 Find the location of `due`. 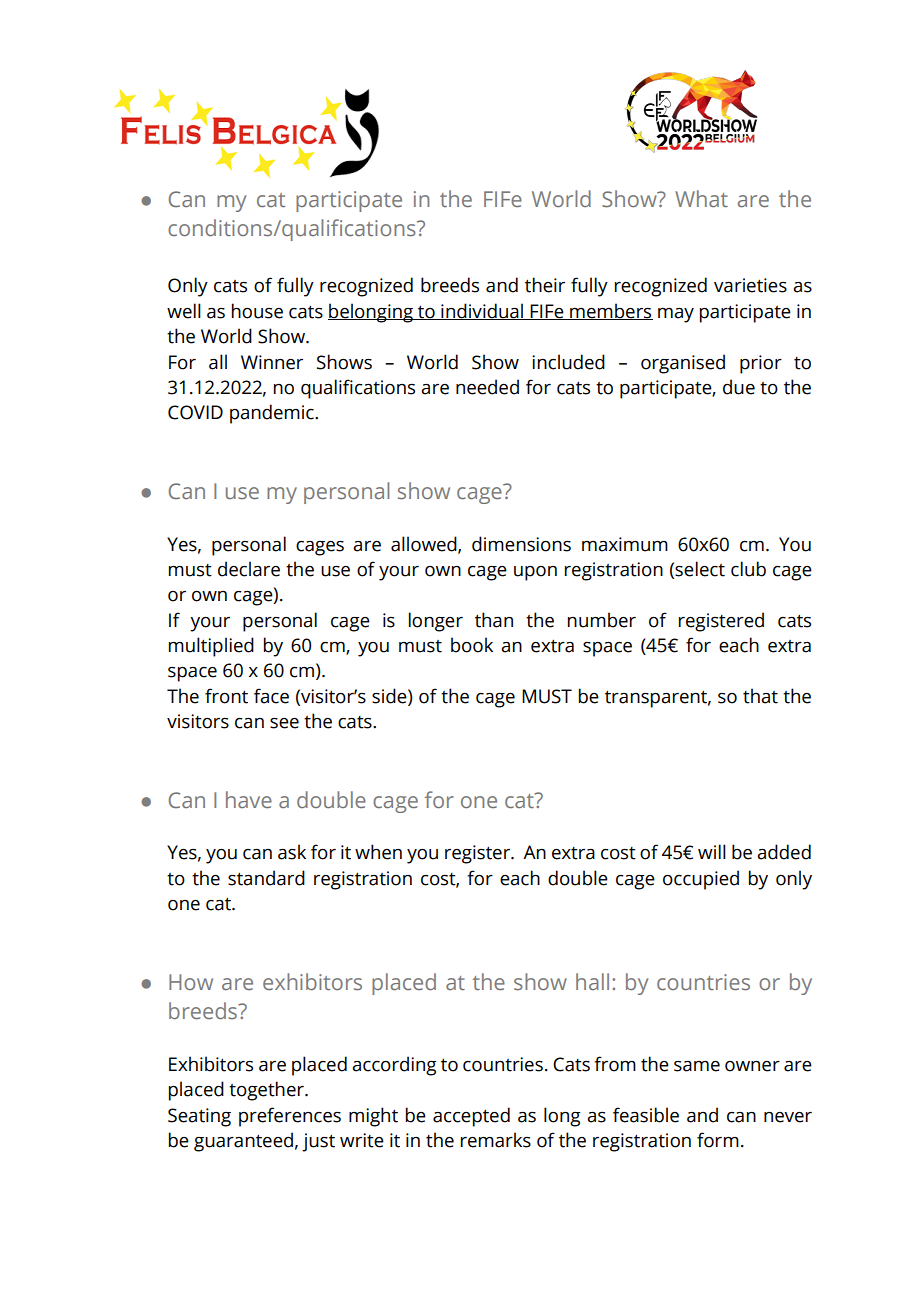

due is located at coordinates (739, 387).
